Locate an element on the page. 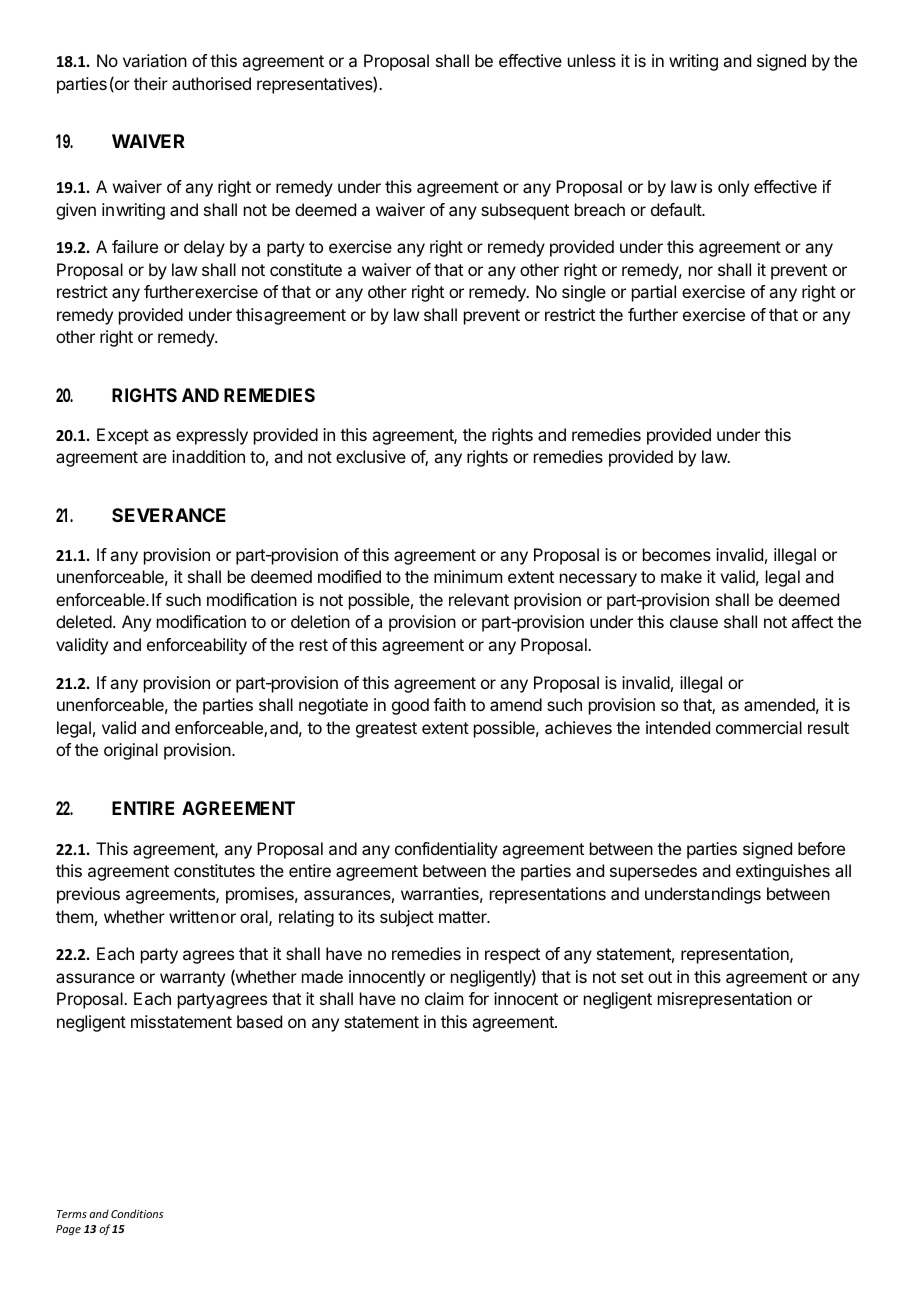  extinguishes is located at coordinates (783, 872).
